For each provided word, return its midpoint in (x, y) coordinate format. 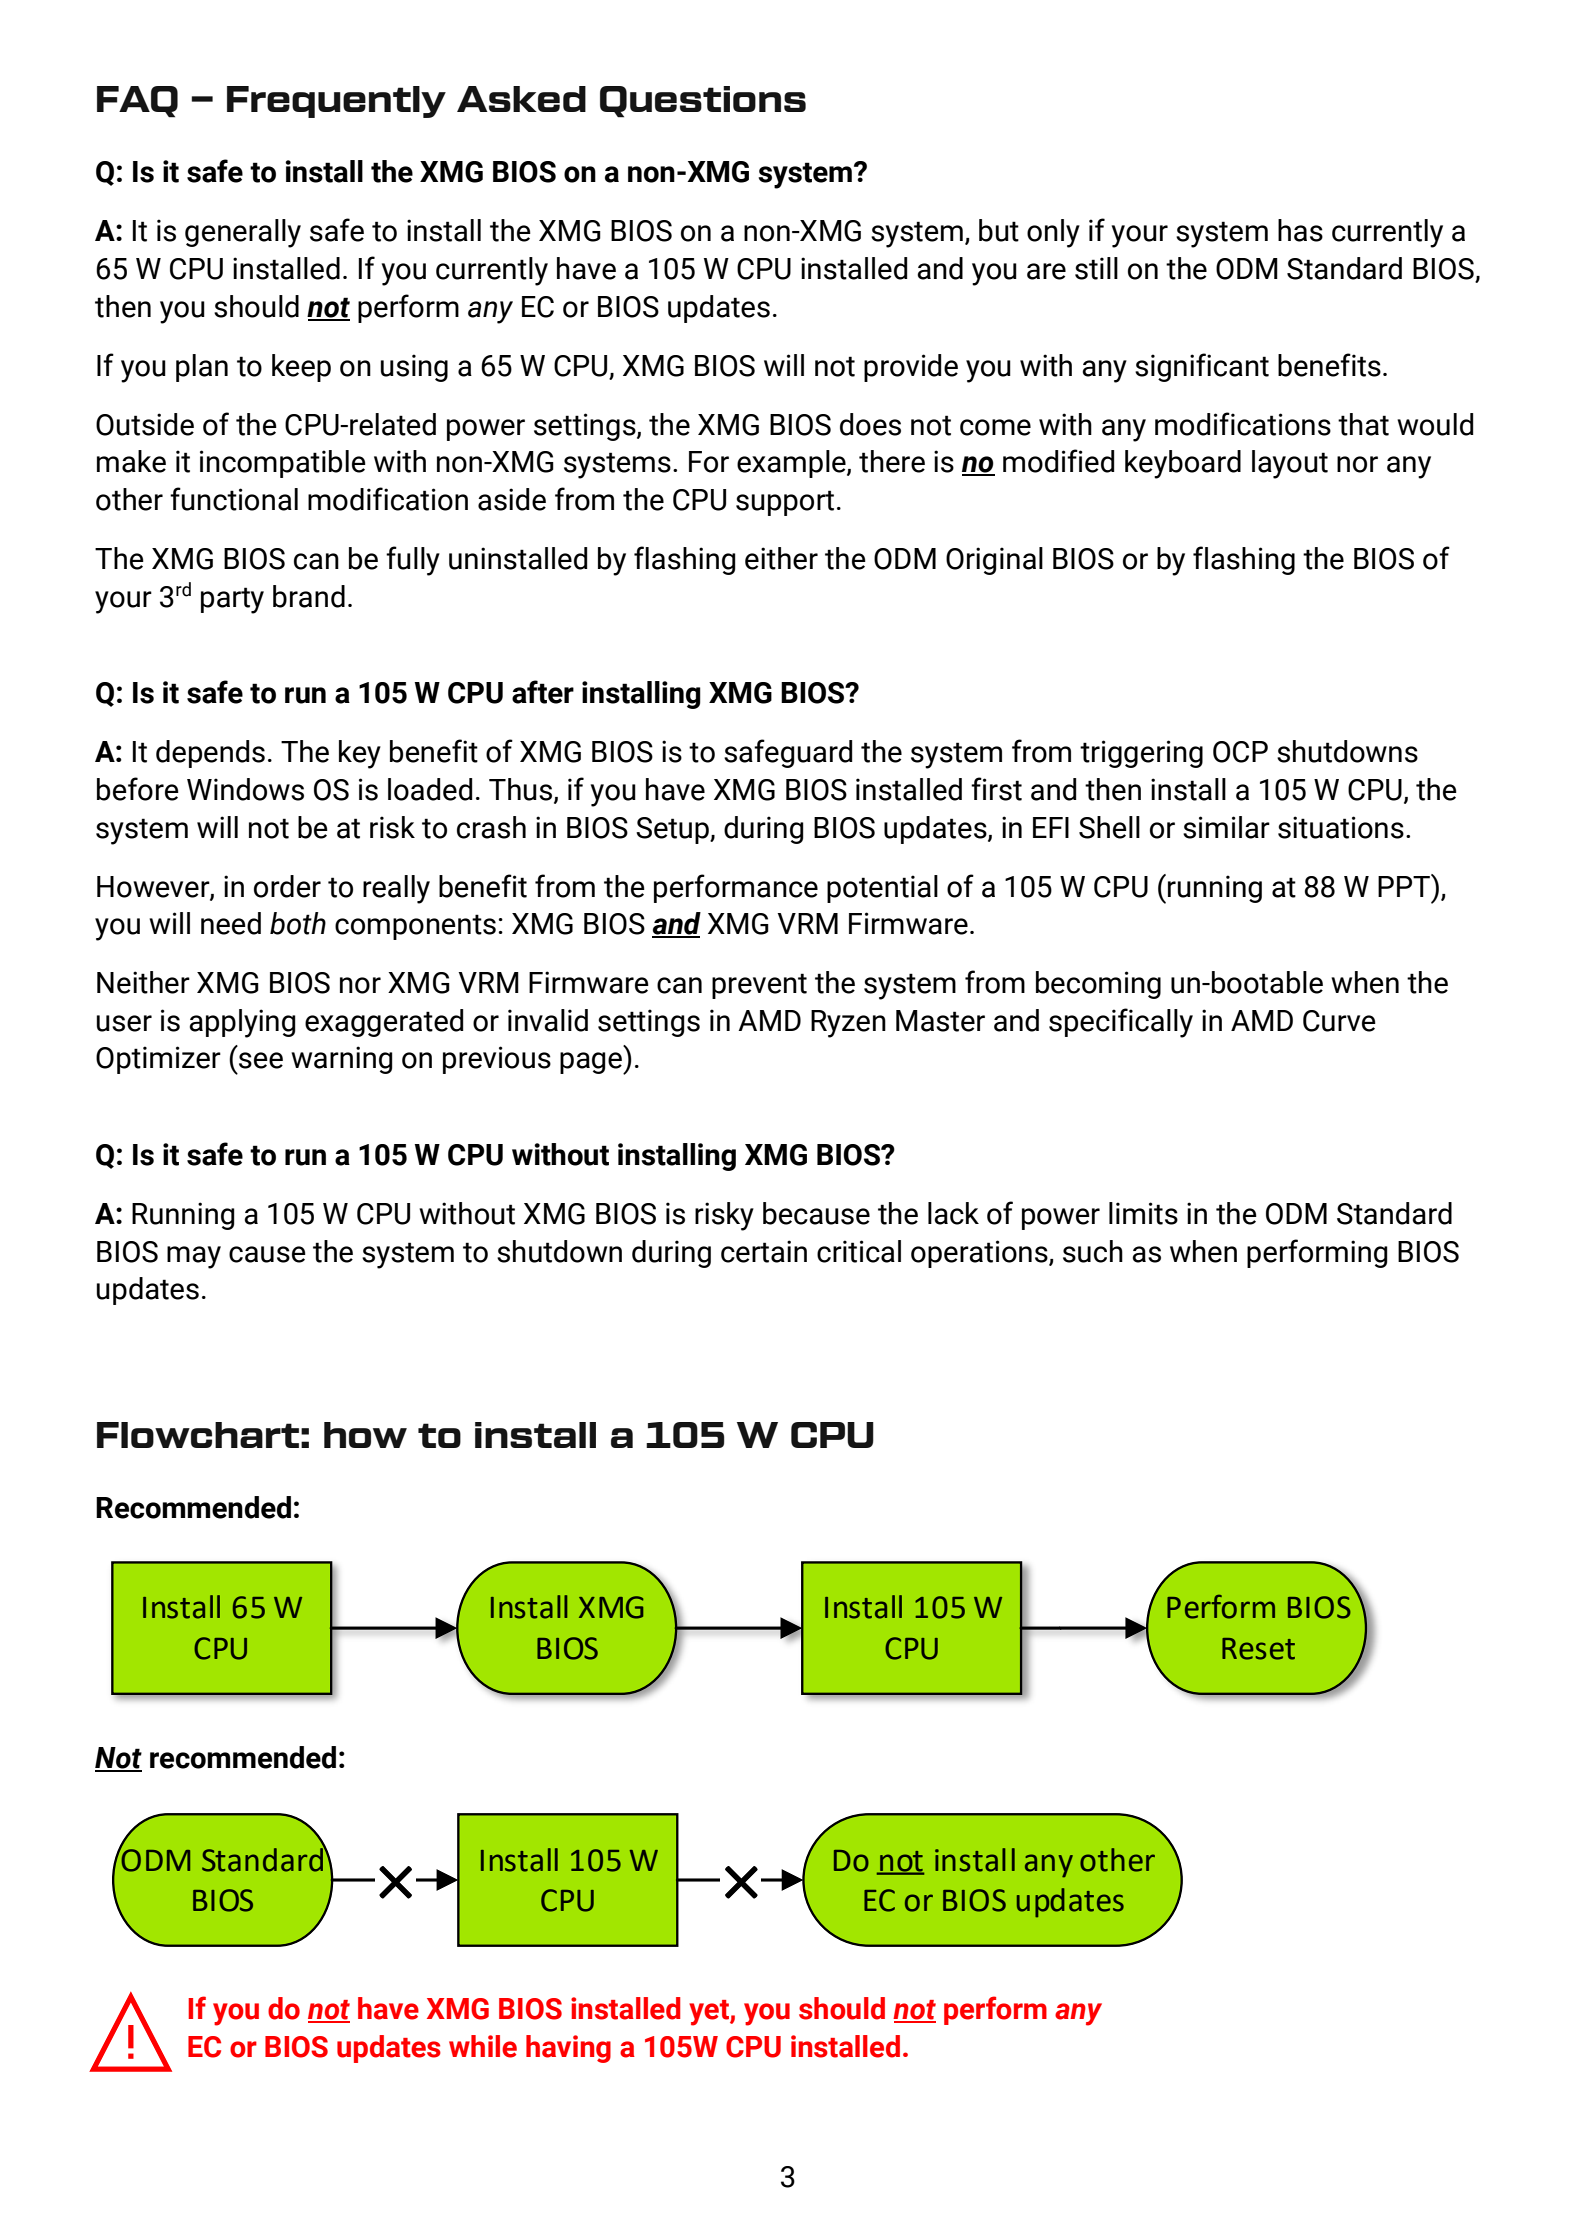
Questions (703, 102)
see (261, 1060)
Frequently (336, 102)
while (483, 2046)
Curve (1339, 1021)
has (1300, 230)
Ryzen (848, 1024)
